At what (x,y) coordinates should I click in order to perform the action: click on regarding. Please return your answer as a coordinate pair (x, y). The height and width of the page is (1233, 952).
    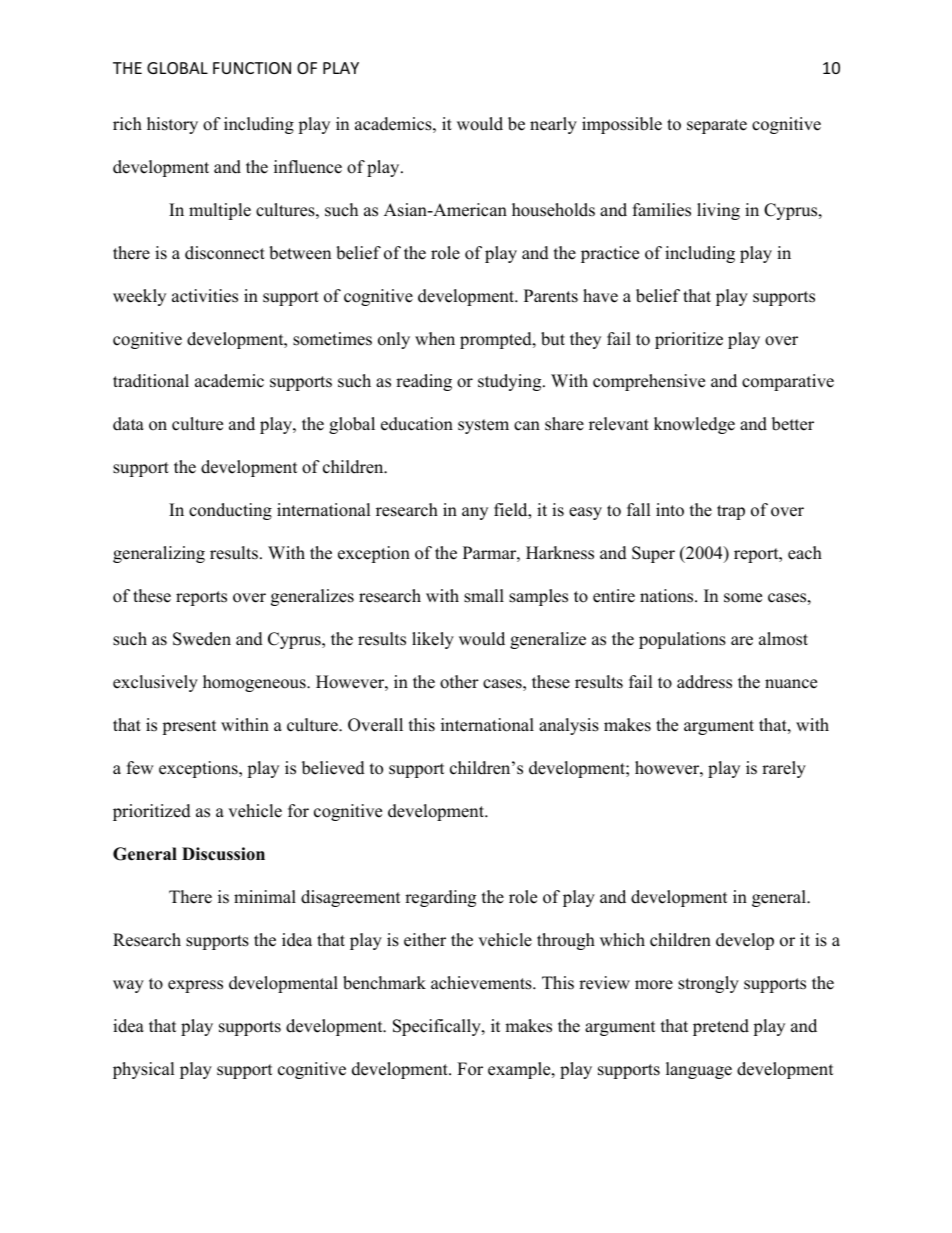
    Looking at the image, I should click on (440, 898).
